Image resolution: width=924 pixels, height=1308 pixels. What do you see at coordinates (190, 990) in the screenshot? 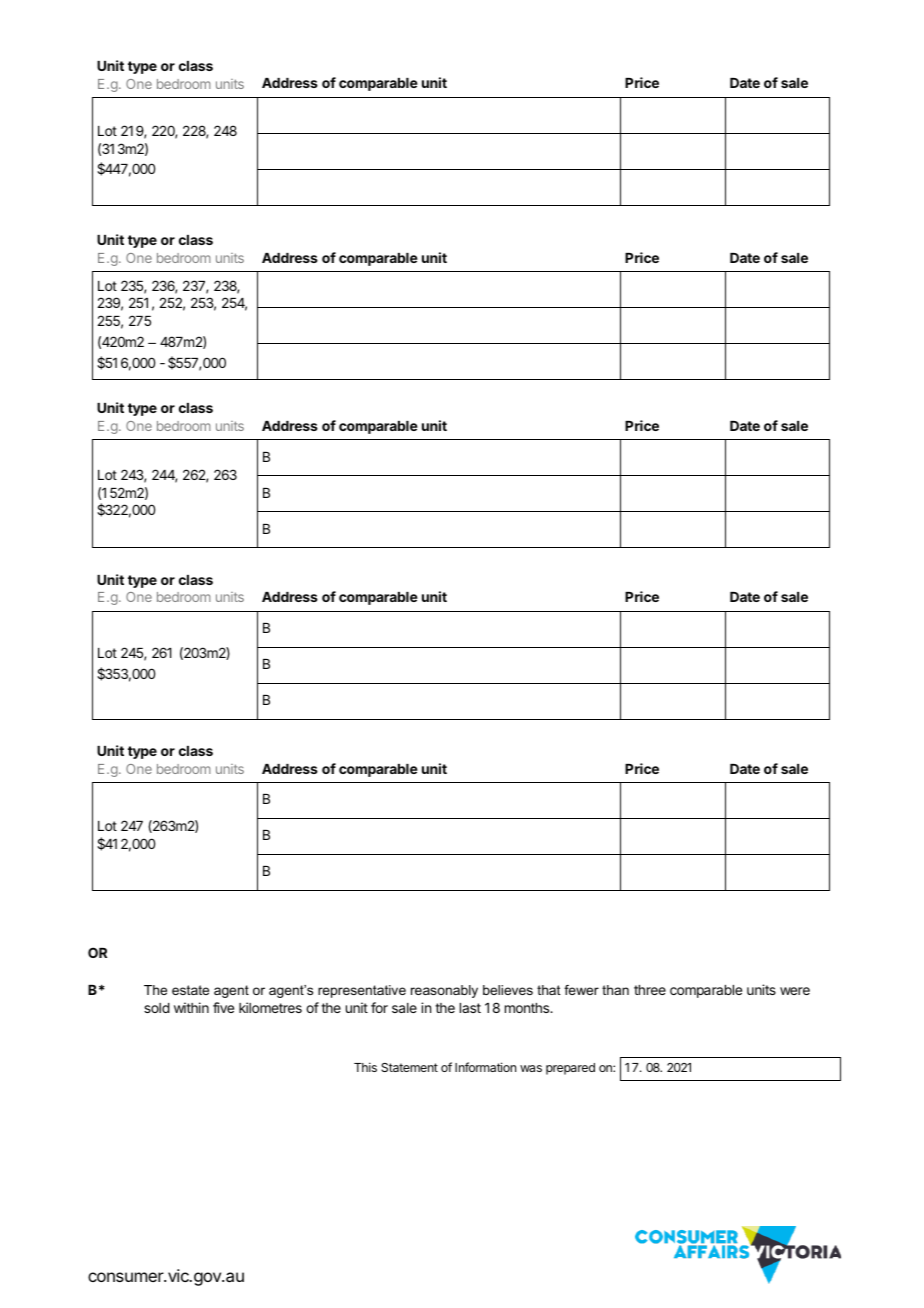
I see `estate` at bounding box center [190, 990].
